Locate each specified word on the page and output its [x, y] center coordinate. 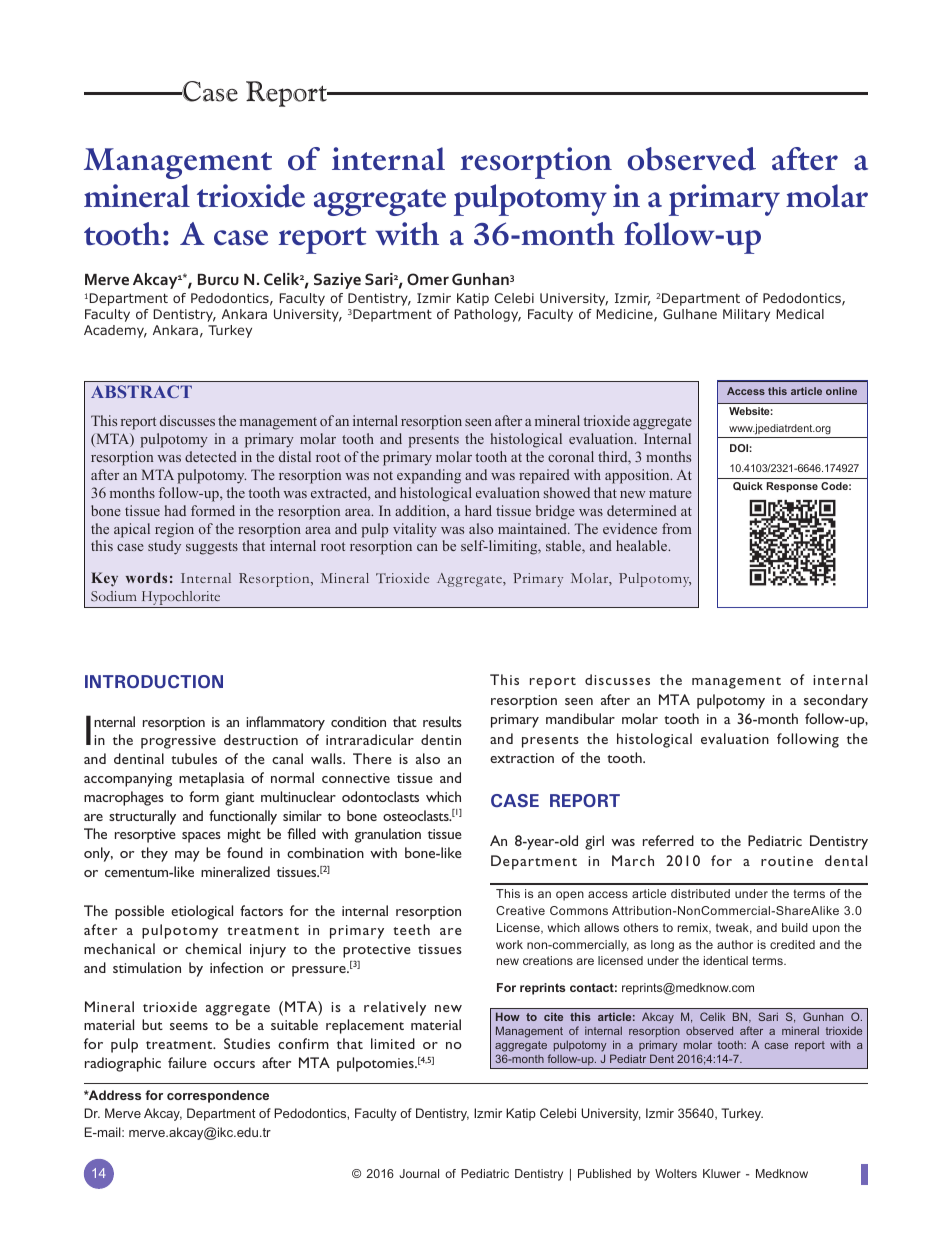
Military [746, 315]
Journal [419, 1173]
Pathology [487, 315]
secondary [836, 701]
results [442, 721]
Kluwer [722, 1173]
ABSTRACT [141, 391]
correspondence [218, 1096]
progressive [178, 742]
